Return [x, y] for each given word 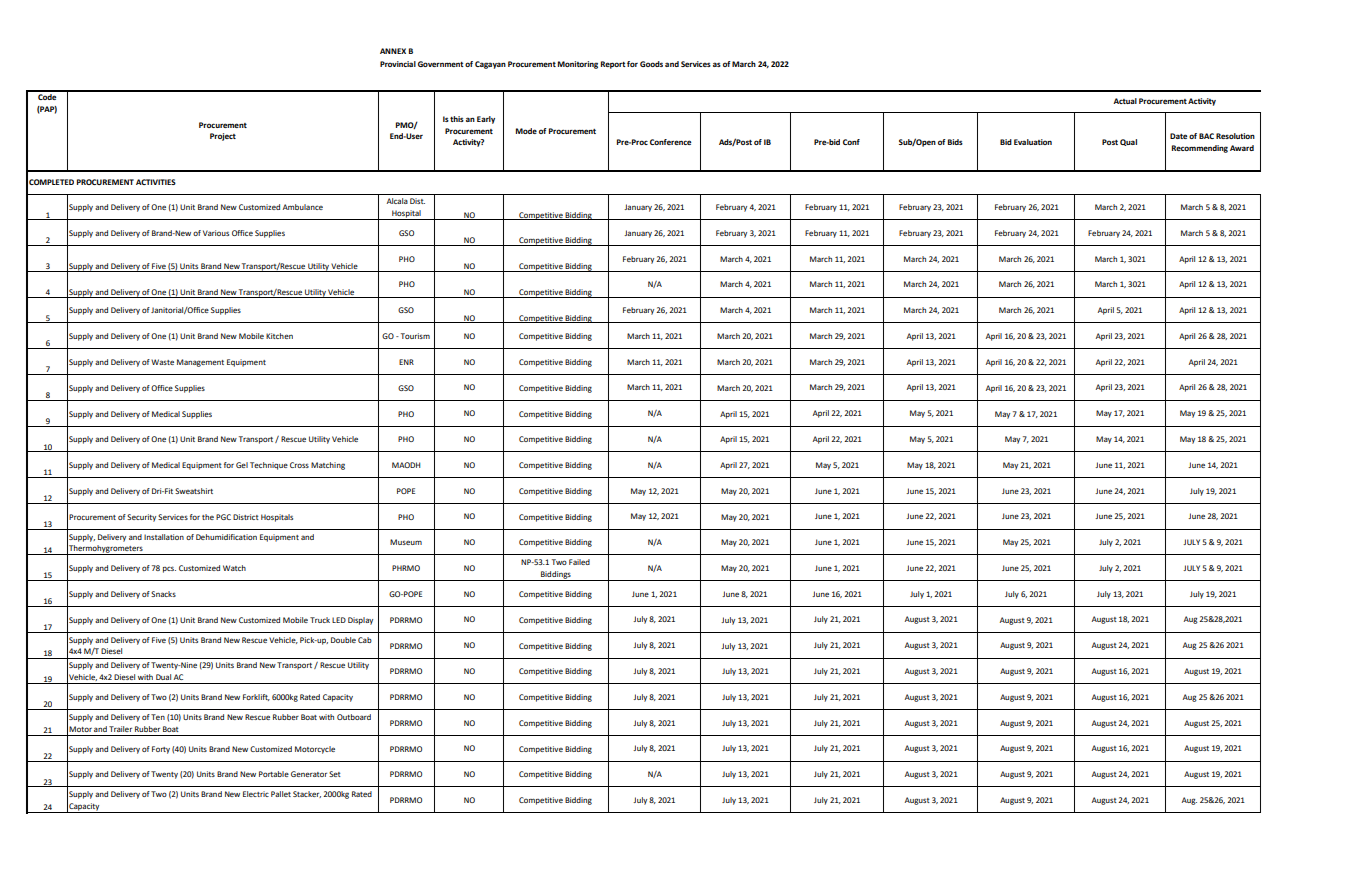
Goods [651, 64]
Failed [579, 562]
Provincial [398, 64]
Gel [242, 465]
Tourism [414, 336]
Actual [1125, 101]
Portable [274, 774]
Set [335, 774]
